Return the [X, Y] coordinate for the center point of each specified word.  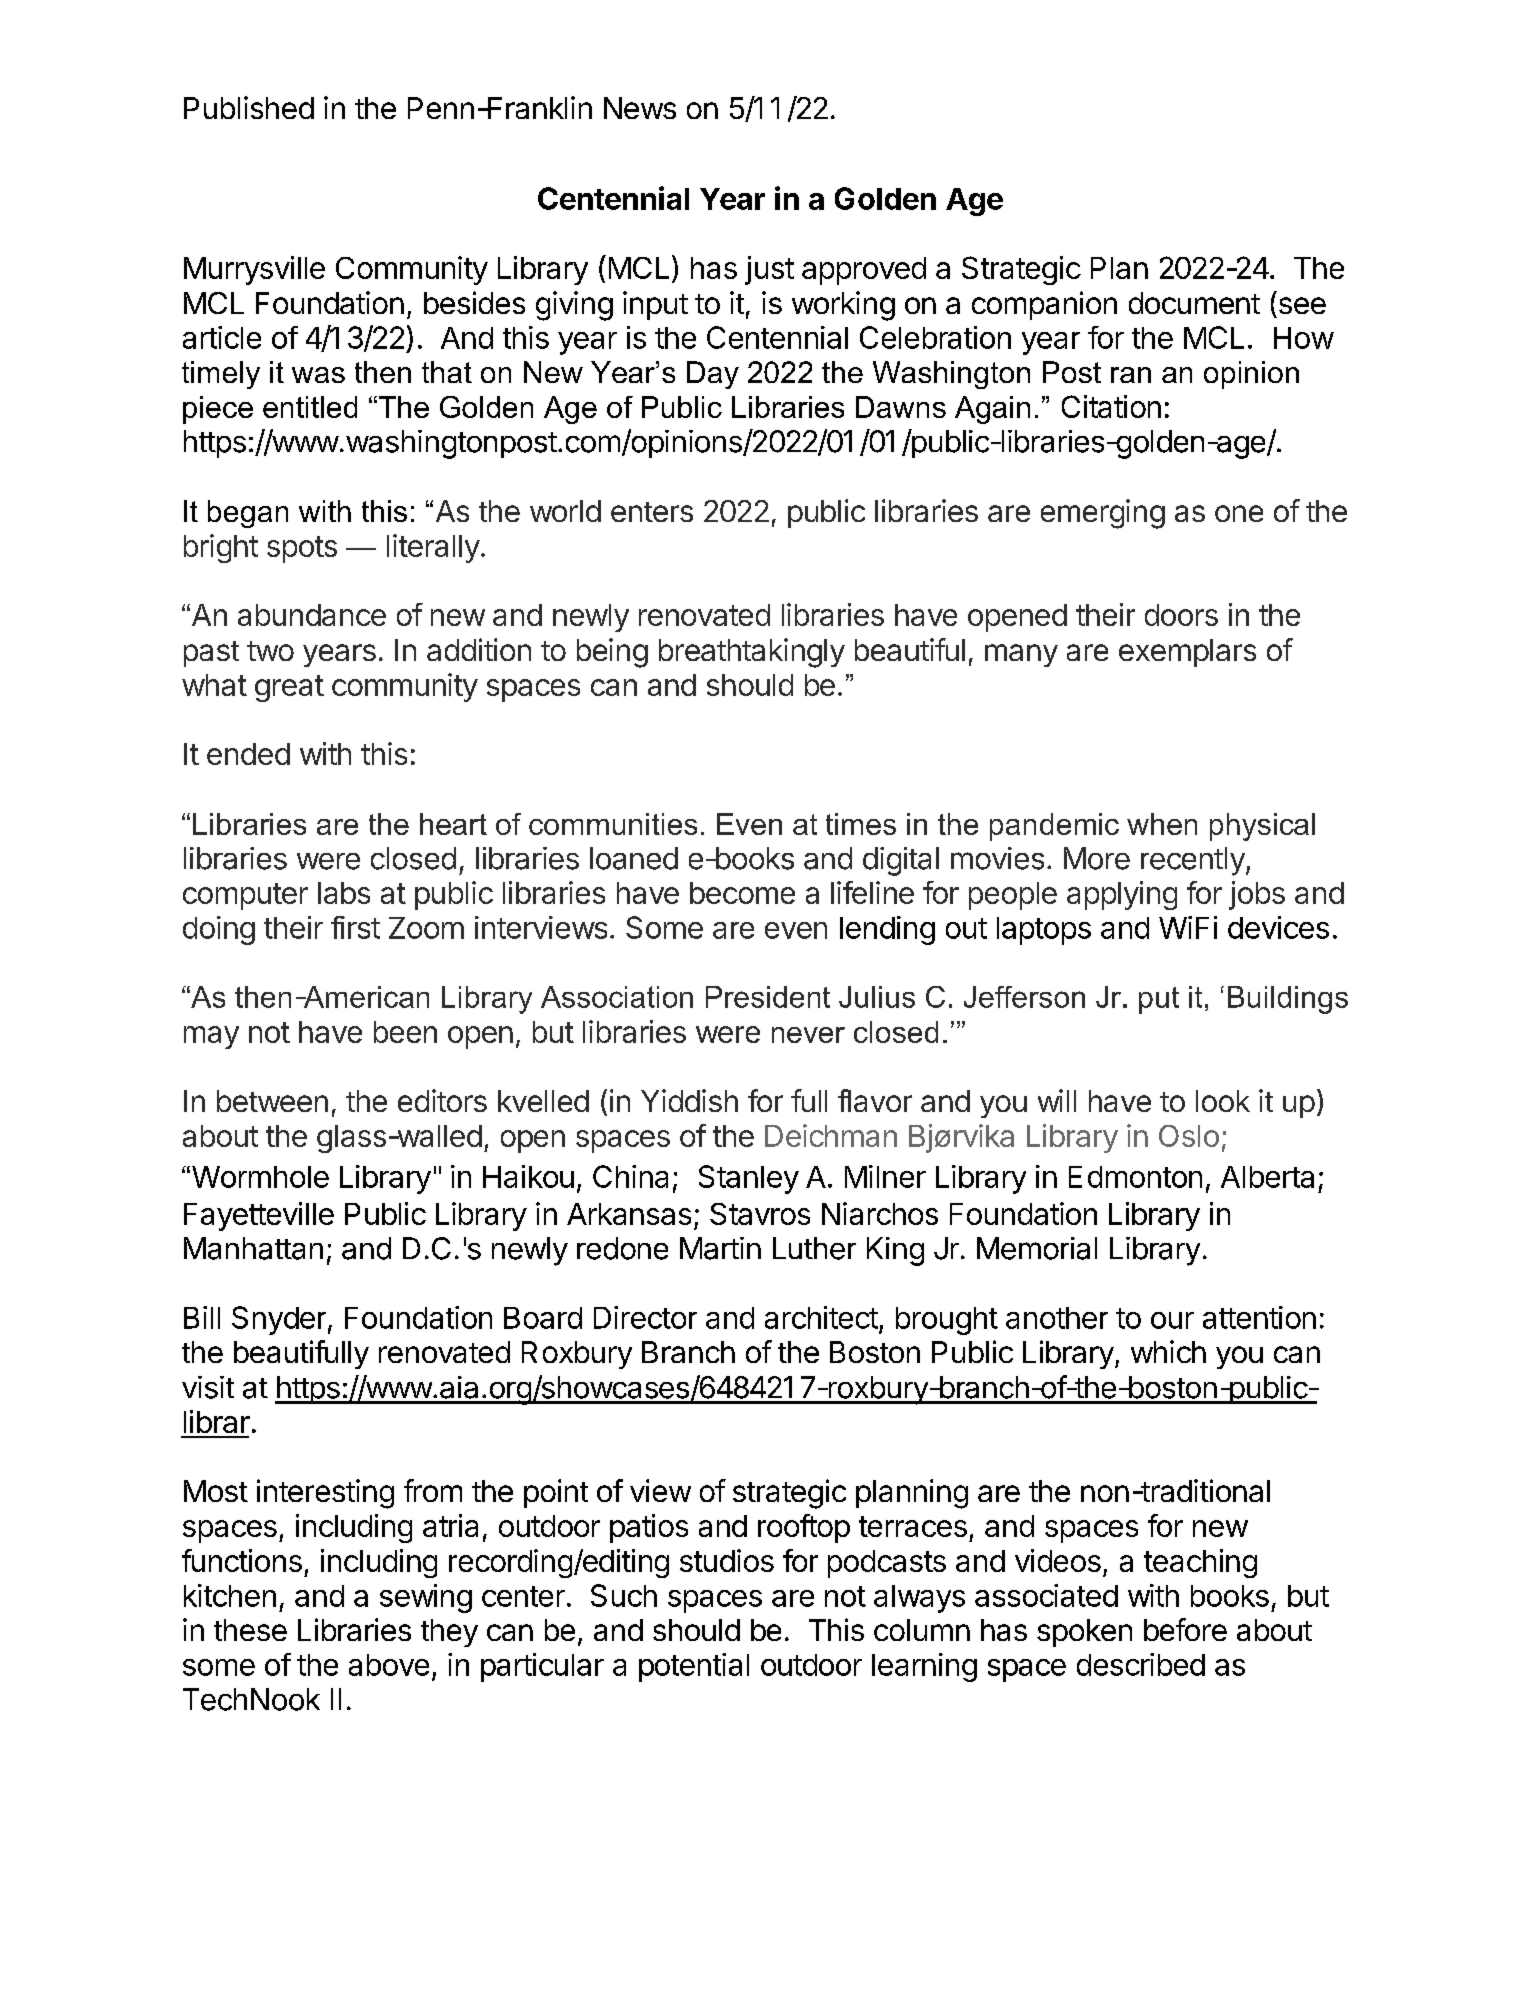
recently [1193, 861]
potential [694, 1667]
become [742, 893]
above [389, 1665]
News [640, 108]
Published [249, 107]
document [1194, 303]
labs [344, 893]
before [1185, 1629]
